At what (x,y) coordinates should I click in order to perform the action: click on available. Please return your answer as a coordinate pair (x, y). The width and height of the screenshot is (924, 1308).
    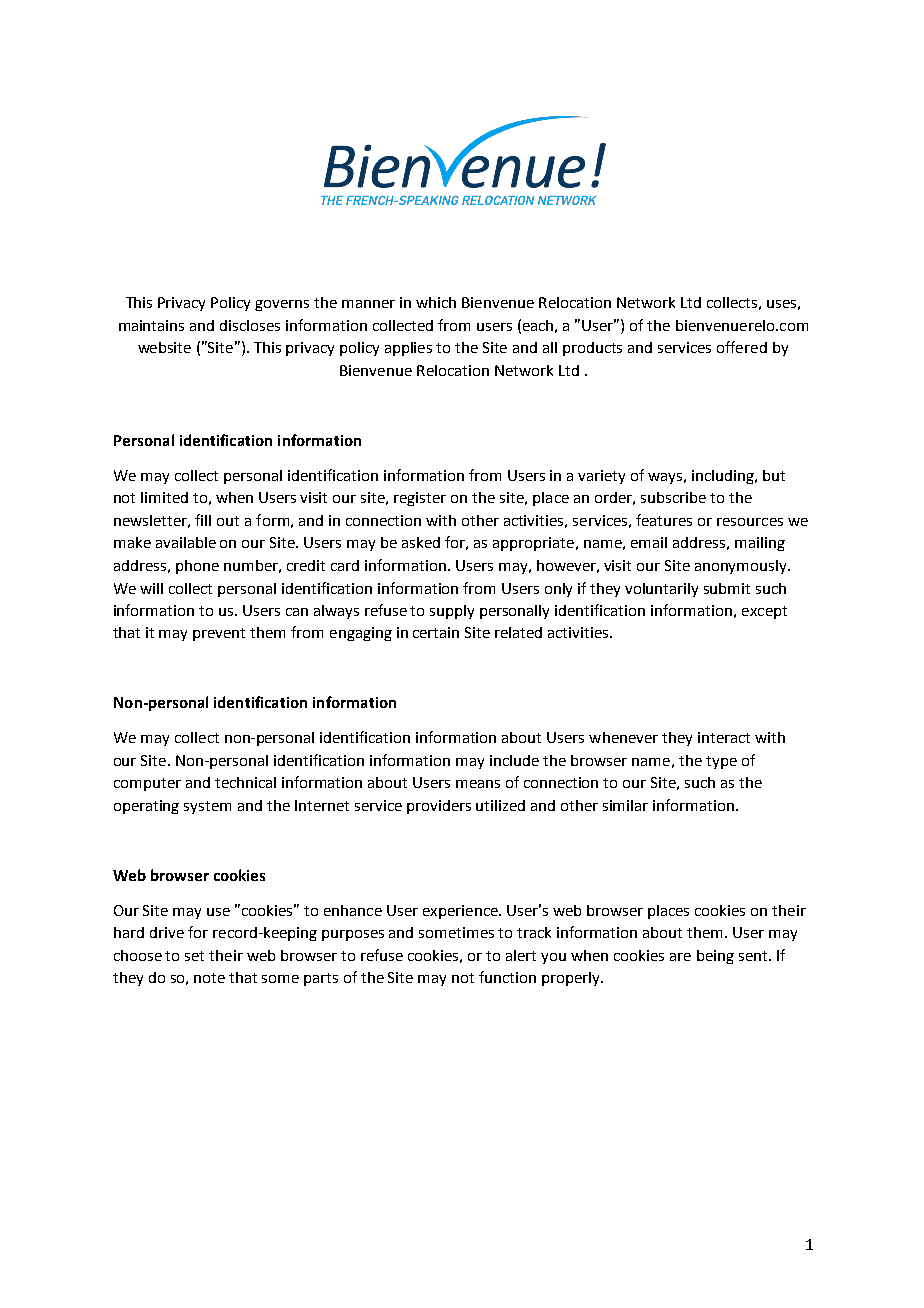
    Looking at the image, I should click on (186, 542).
